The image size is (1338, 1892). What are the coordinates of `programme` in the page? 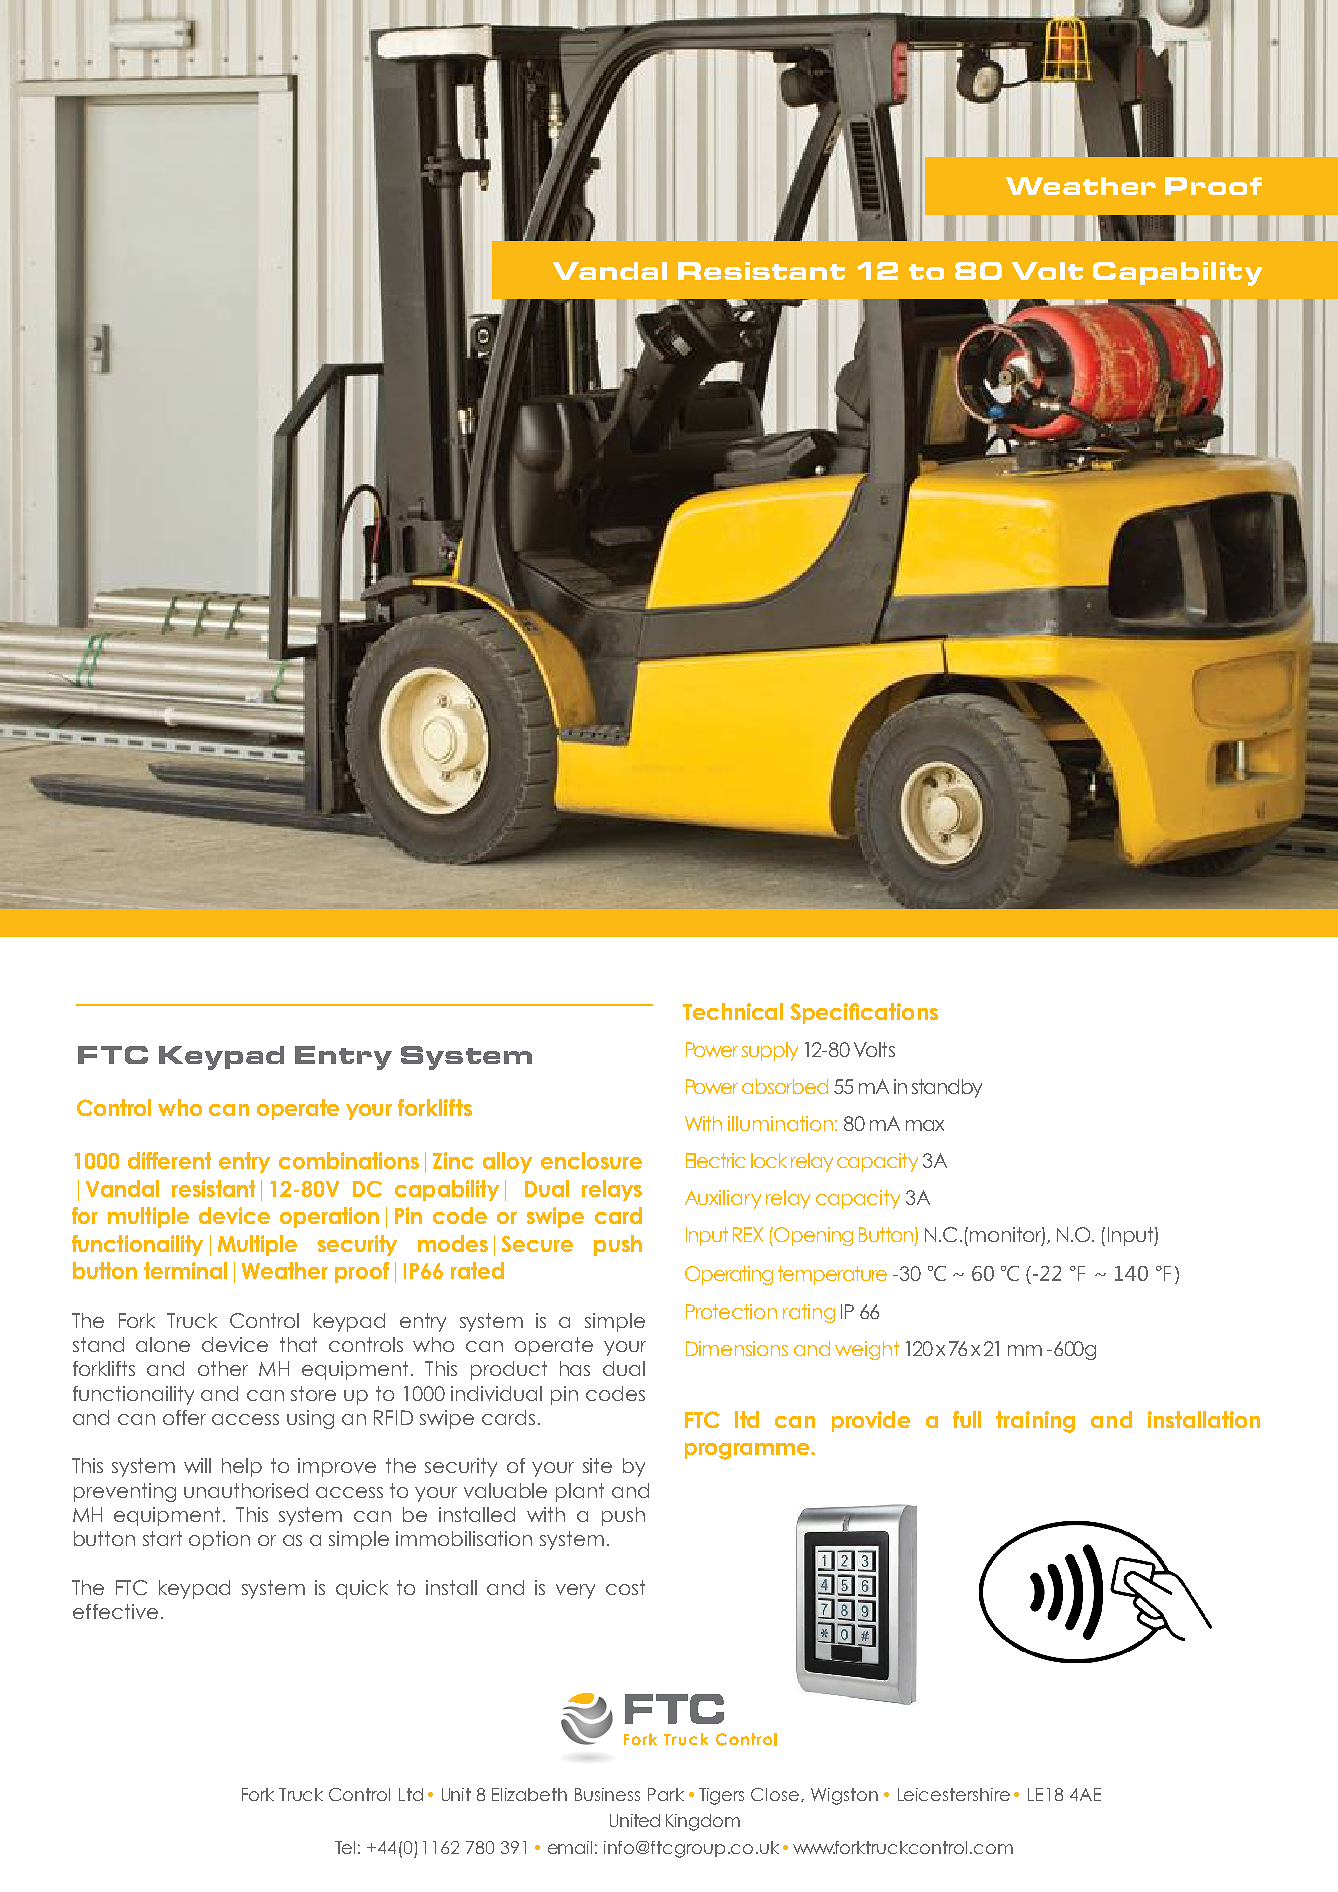 It's located at (749, 1451).
